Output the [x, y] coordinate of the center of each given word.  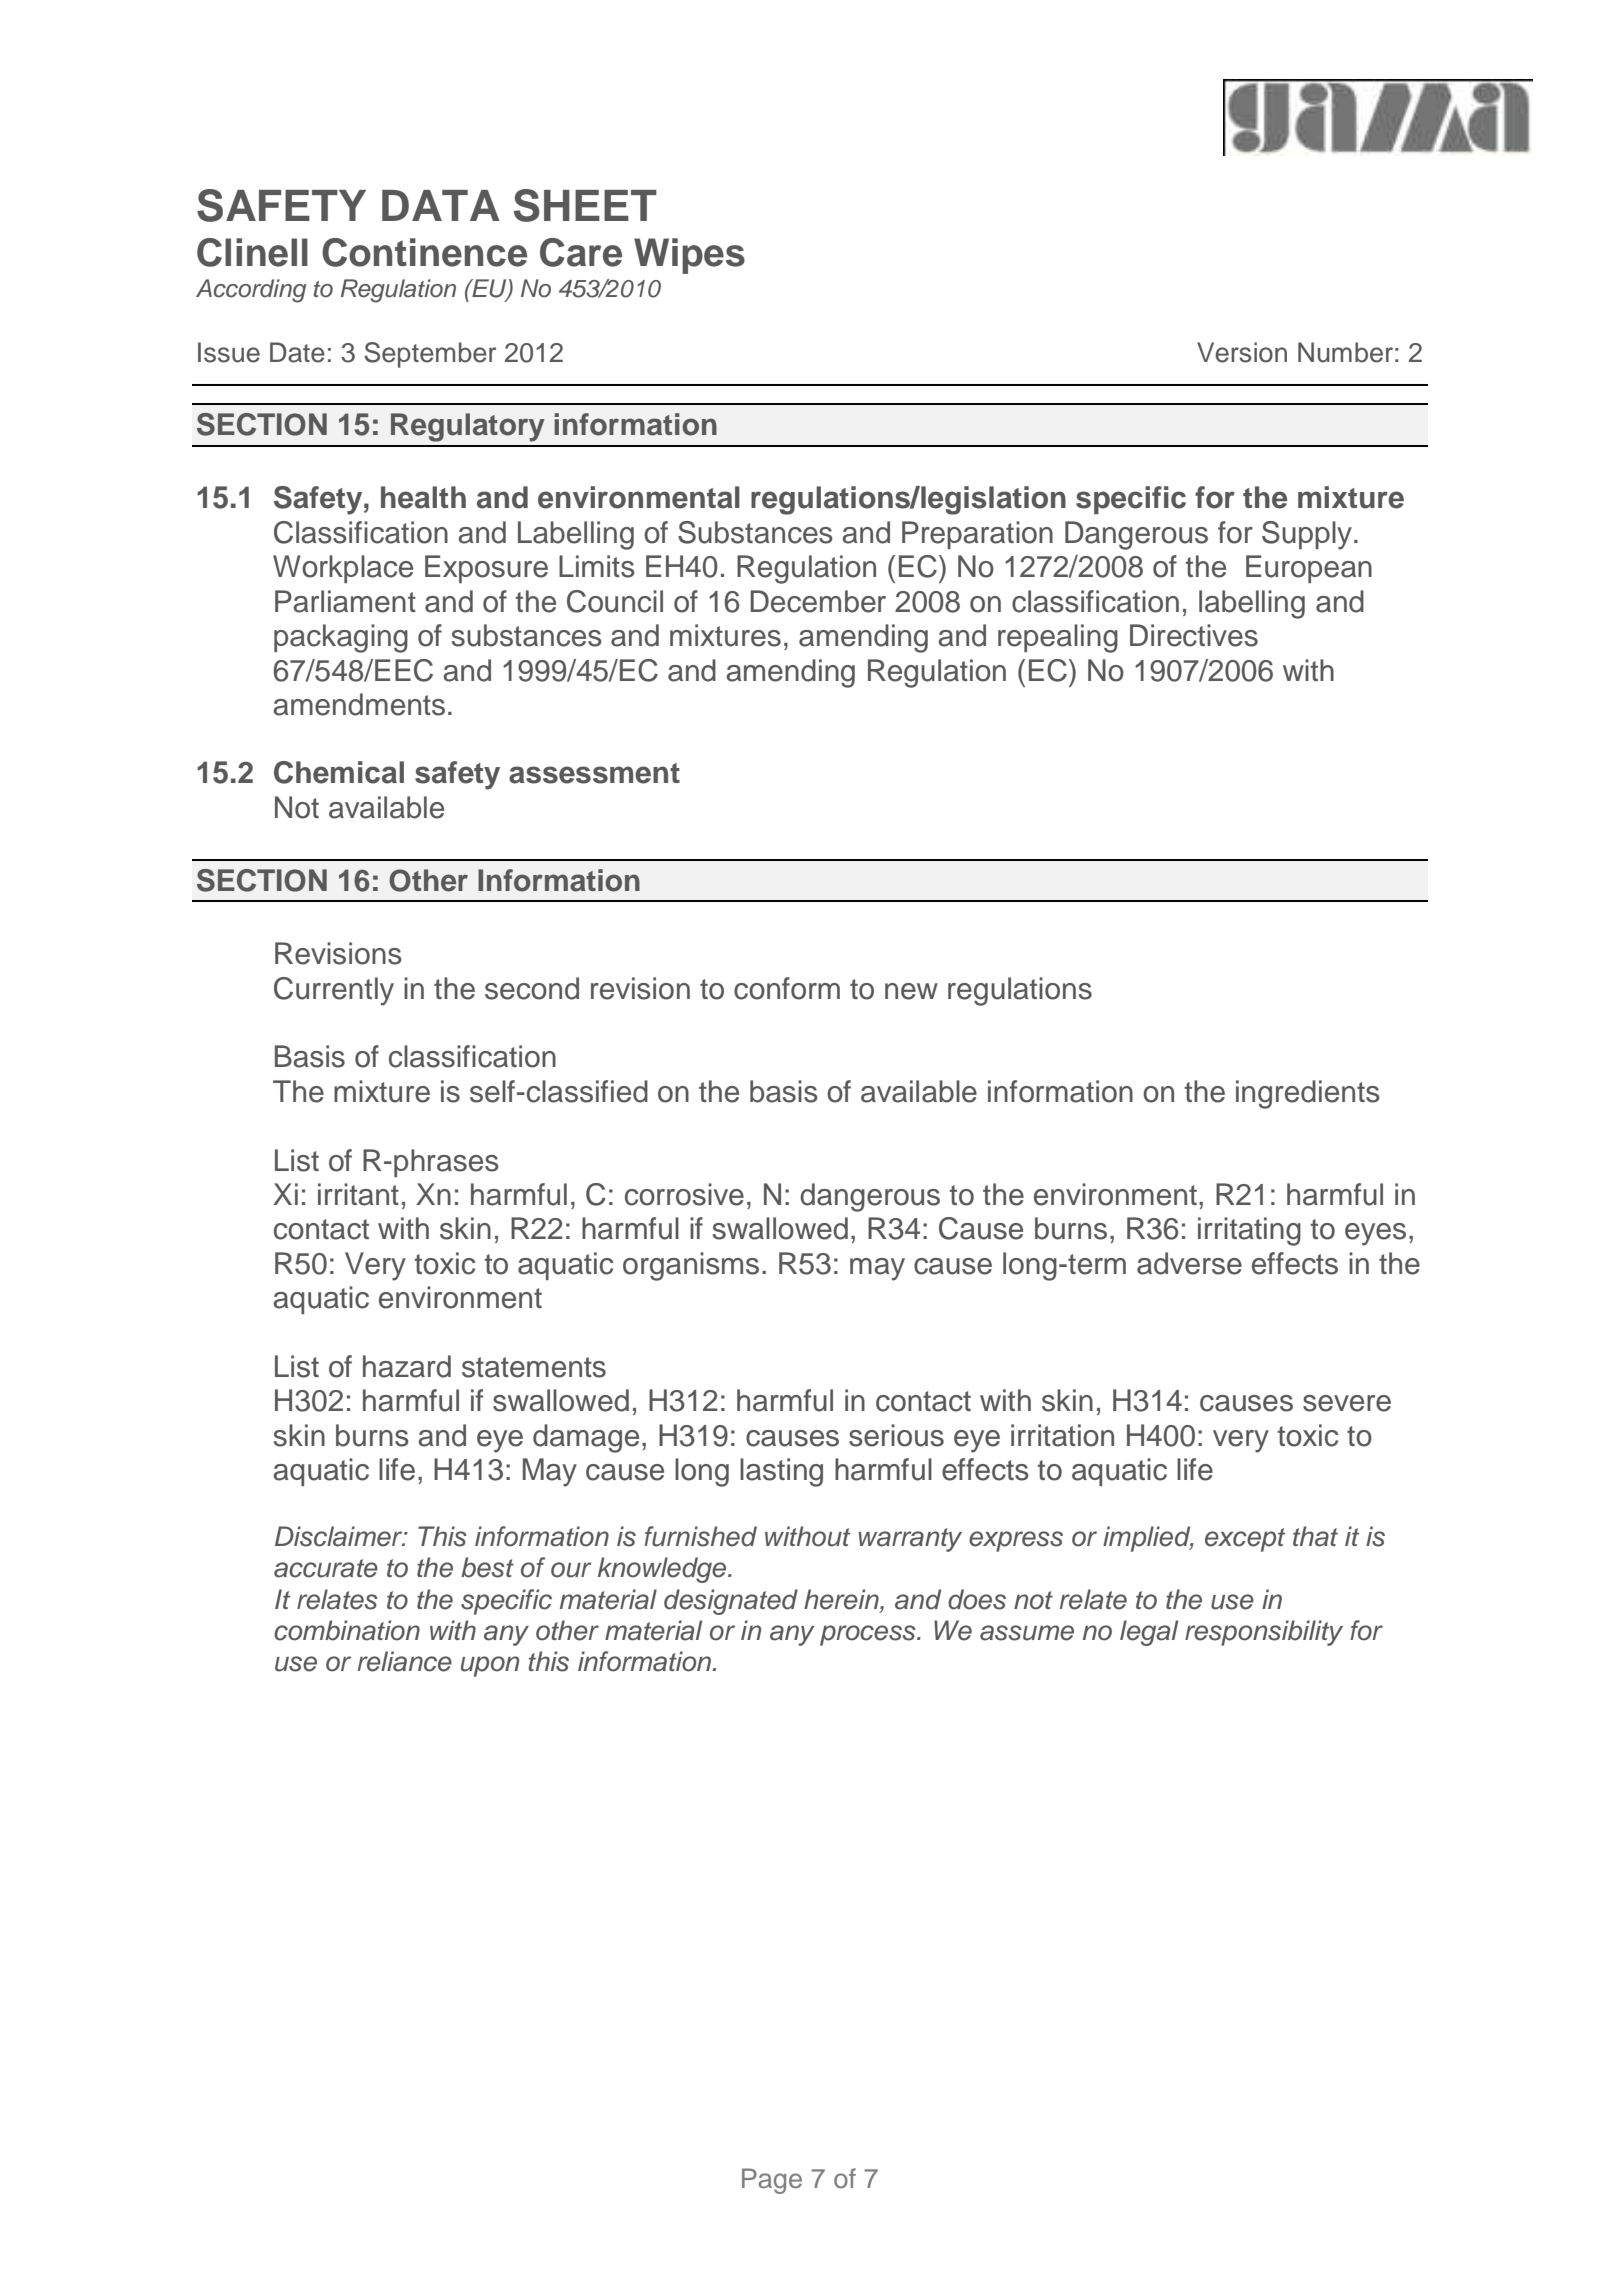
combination [347, 1630]
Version [1242, 352]
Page [772, 2181]
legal [1149, 1633]
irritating [1249, 1231]
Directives [1194, 635]
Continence [424, 252]
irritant [358, 1194]
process [869, 1635]
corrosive [684, 1194]
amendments [359, 704]
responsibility [1264, 1633]
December [818, 601]
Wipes [689, 256]
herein [842, 1600]
